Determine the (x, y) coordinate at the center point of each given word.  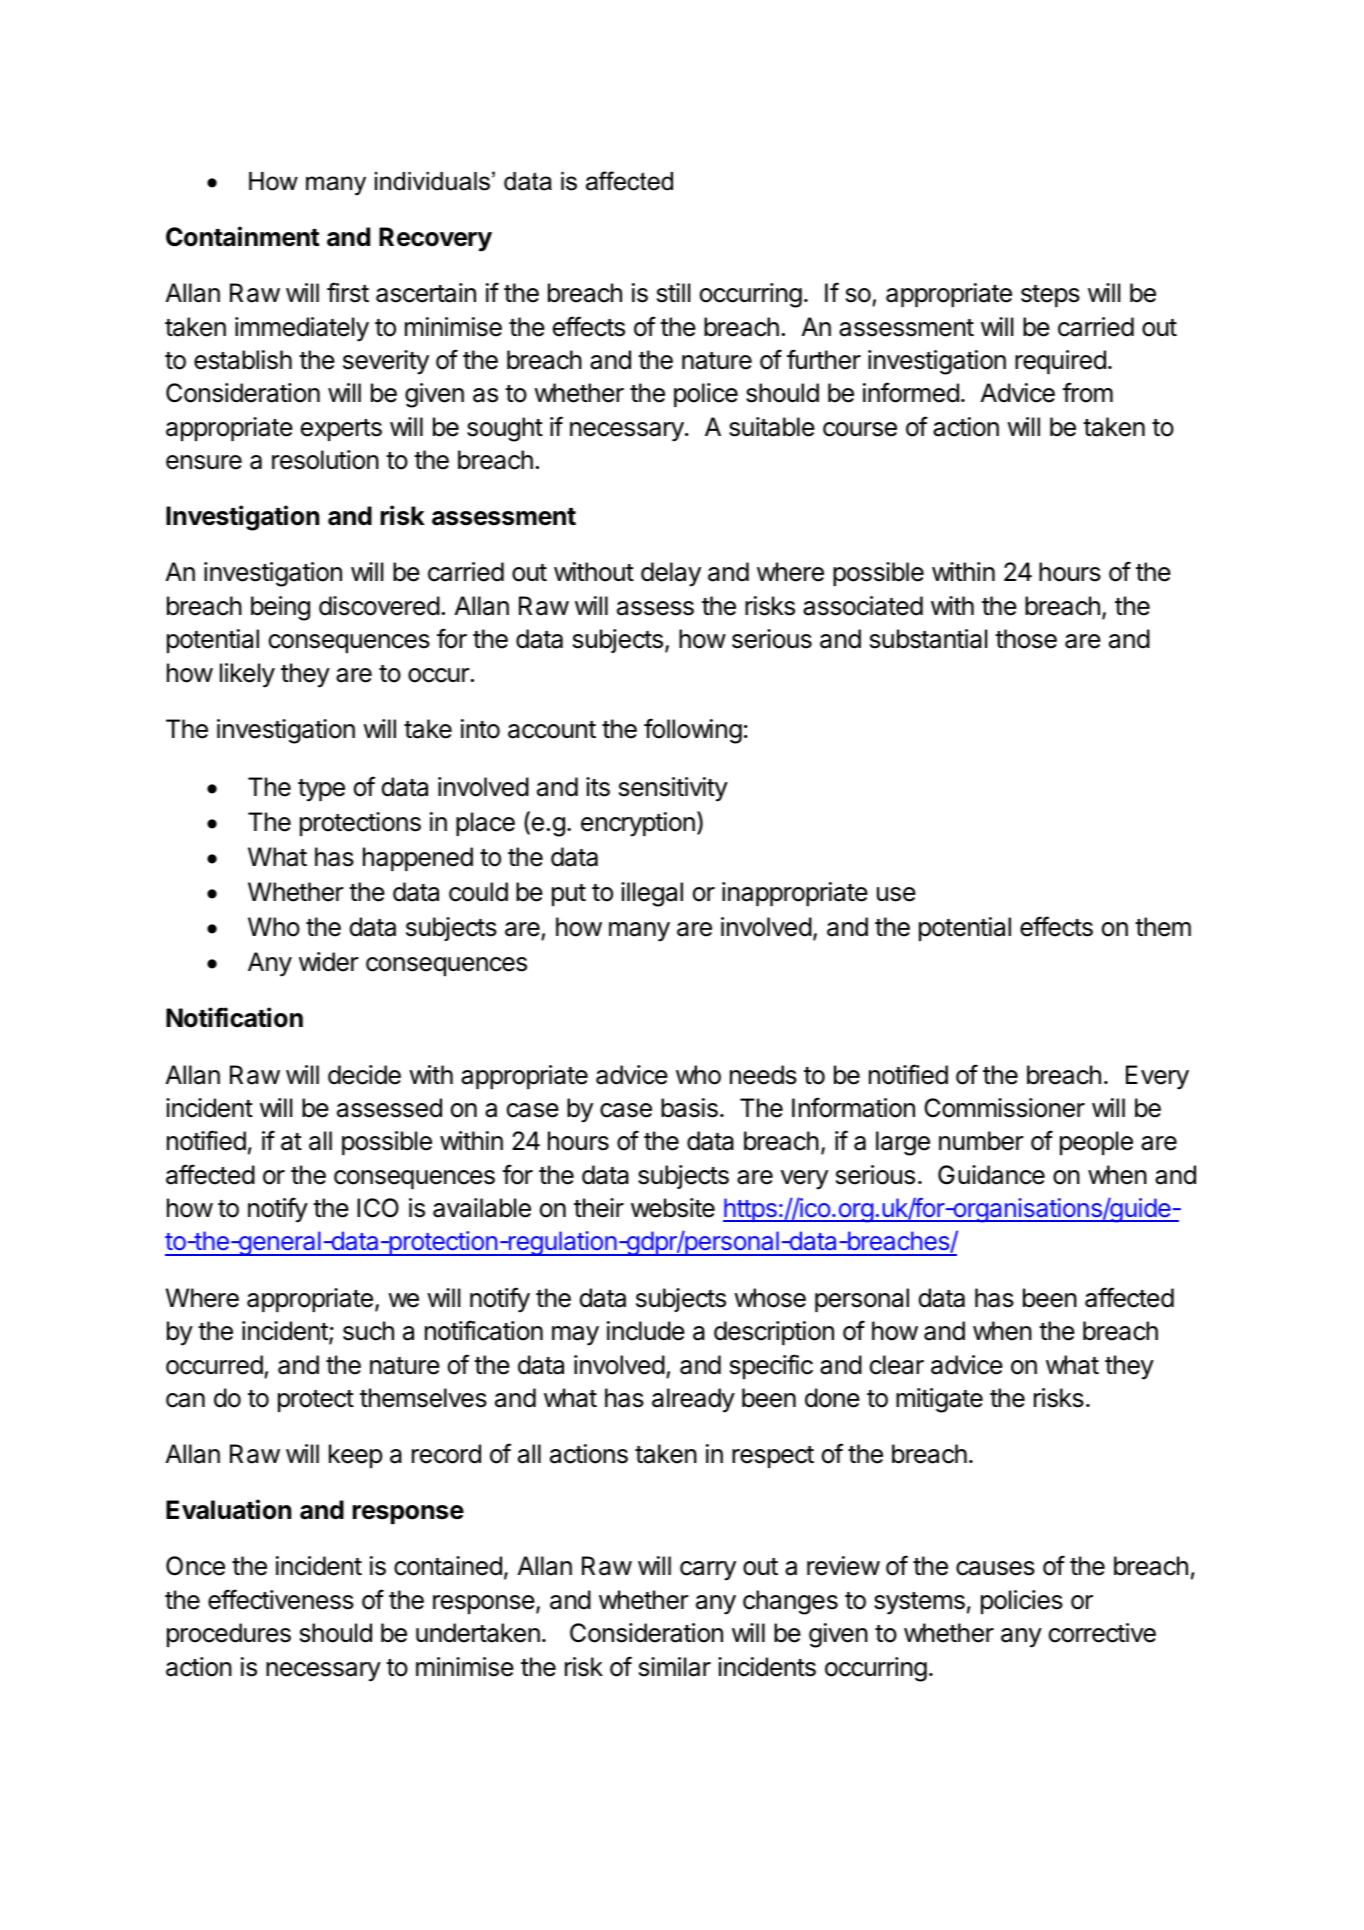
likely (247, 675)
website (673, 1208)
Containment (243, 236)
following (693, 731)
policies (1022, 1602)
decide (364, 1075)
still (673, 293)
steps (1050, 296)
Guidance (991, 1175)
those (1026, 639)
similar (675, 1667)
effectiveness (281, 1599)
